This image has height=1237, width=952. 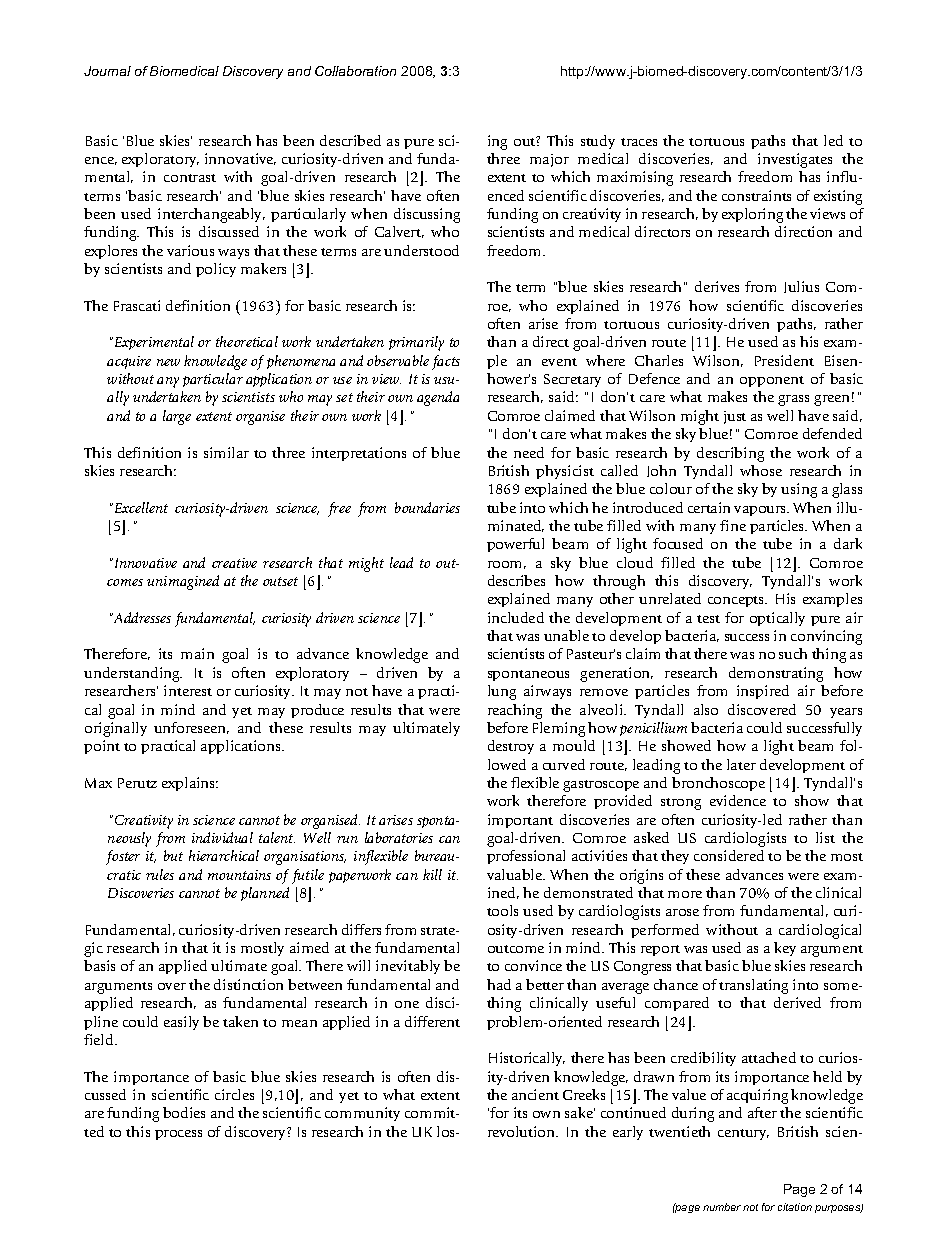 I want to click on ancient, so click(x=535, y=1094).
